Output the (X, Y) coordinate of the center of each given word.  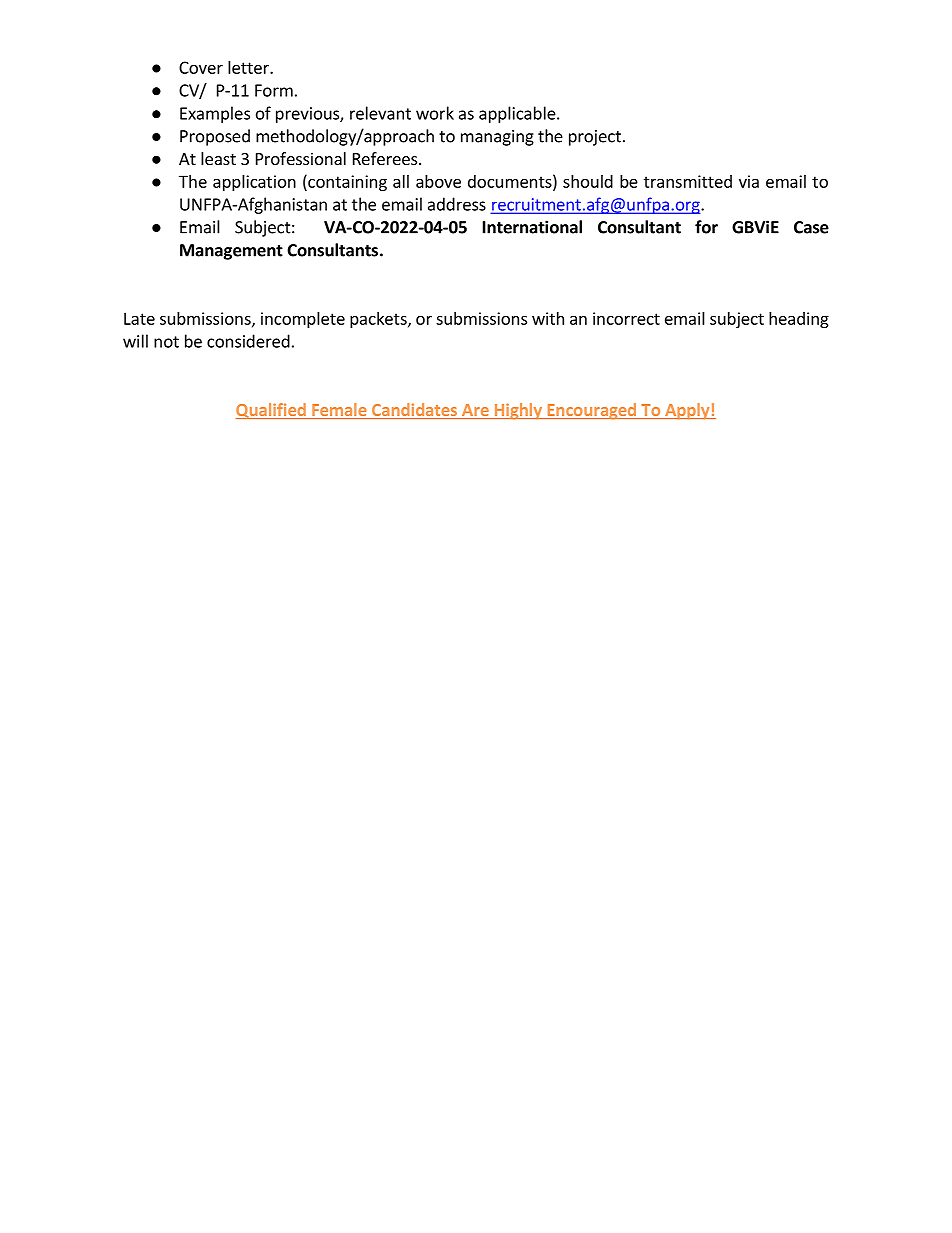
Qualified (272, 411)
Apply (687, 411)
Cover (201, 67)
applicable (518, 114)
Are (475, 411)
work (435, 113)
